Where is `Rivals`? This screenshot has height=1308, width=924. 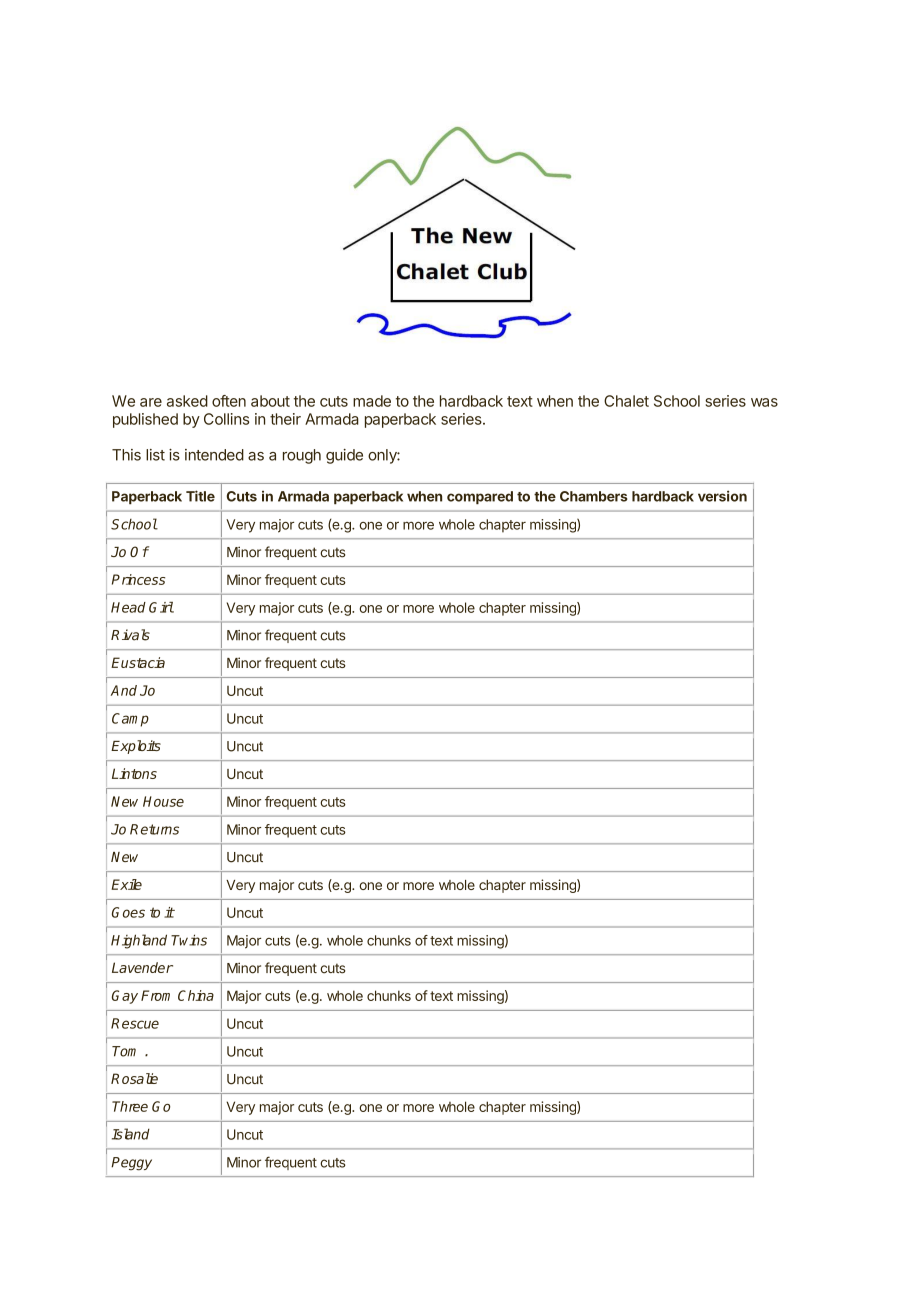 Rivals is located at coordinates (130, 635).
